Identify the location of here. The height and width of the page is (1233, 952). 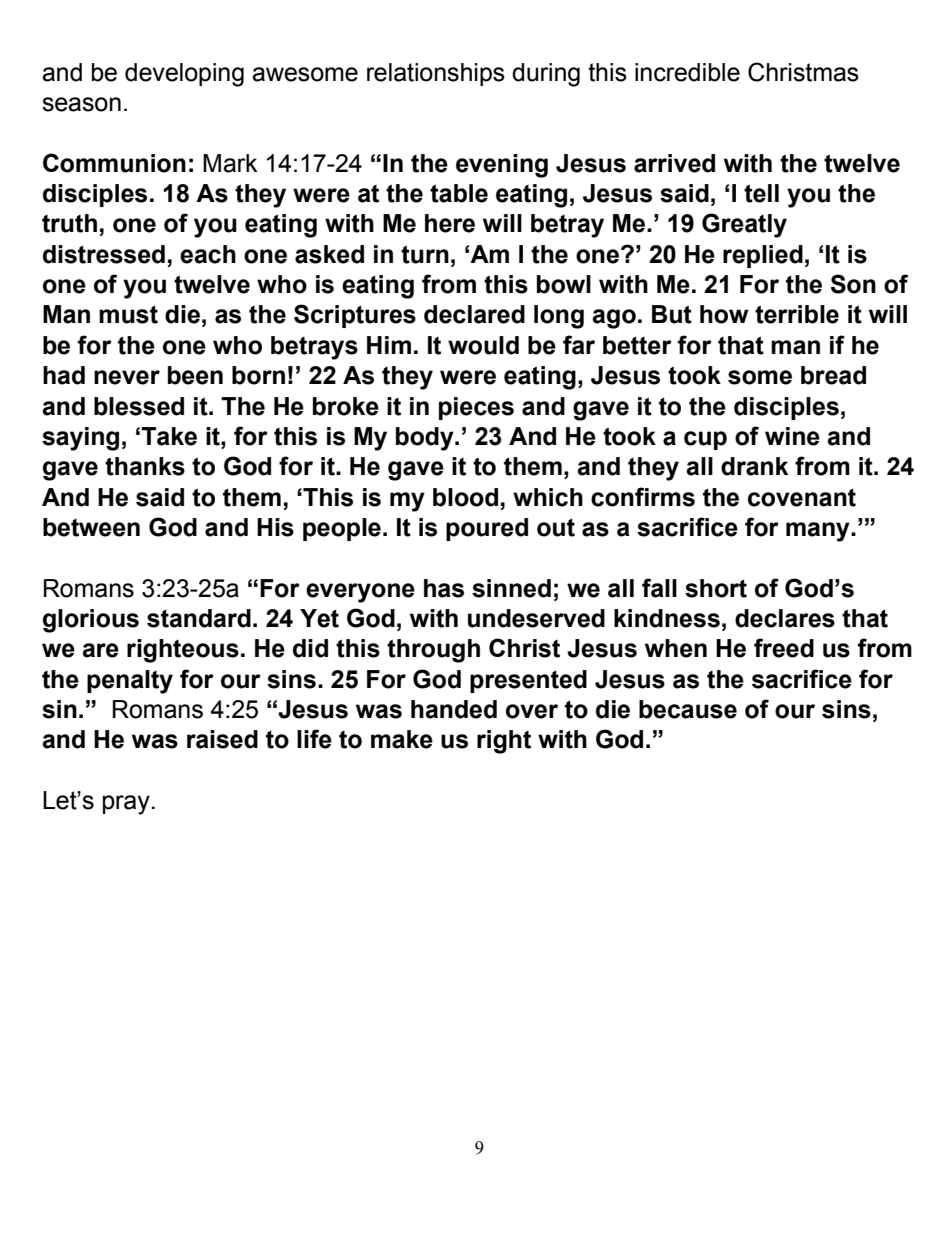
(450, 223).
